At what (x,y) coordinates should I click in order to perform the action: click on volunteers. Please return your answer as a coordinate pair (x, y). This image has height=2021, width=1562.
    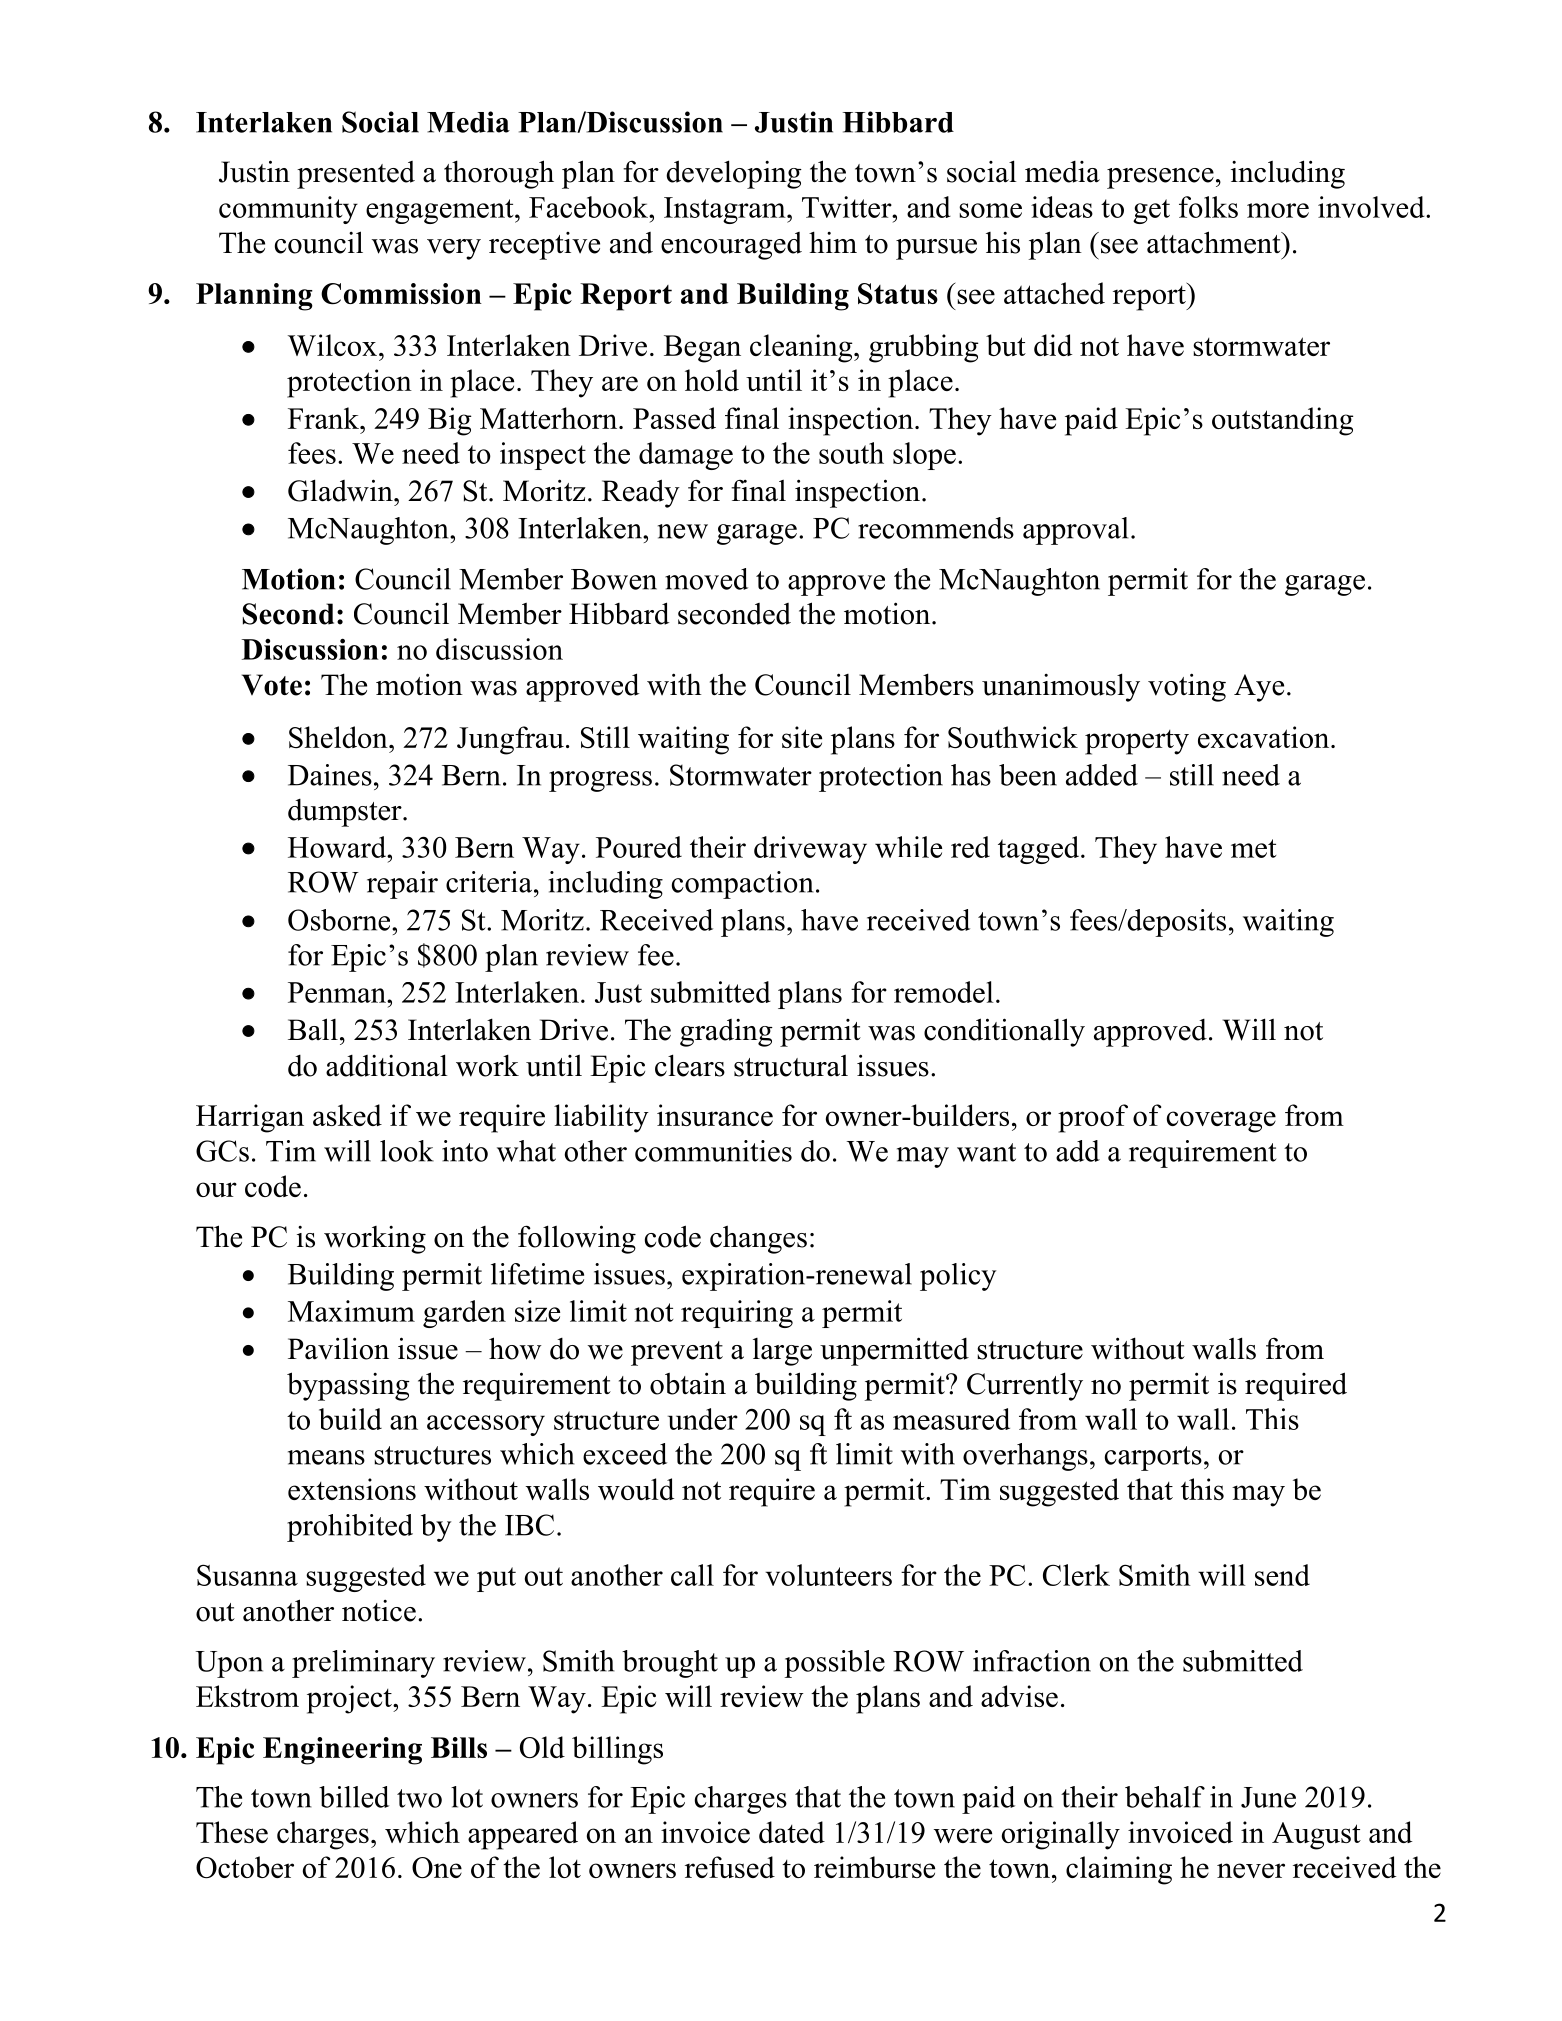
    Looking at the image, I should click on (828, 1575).
